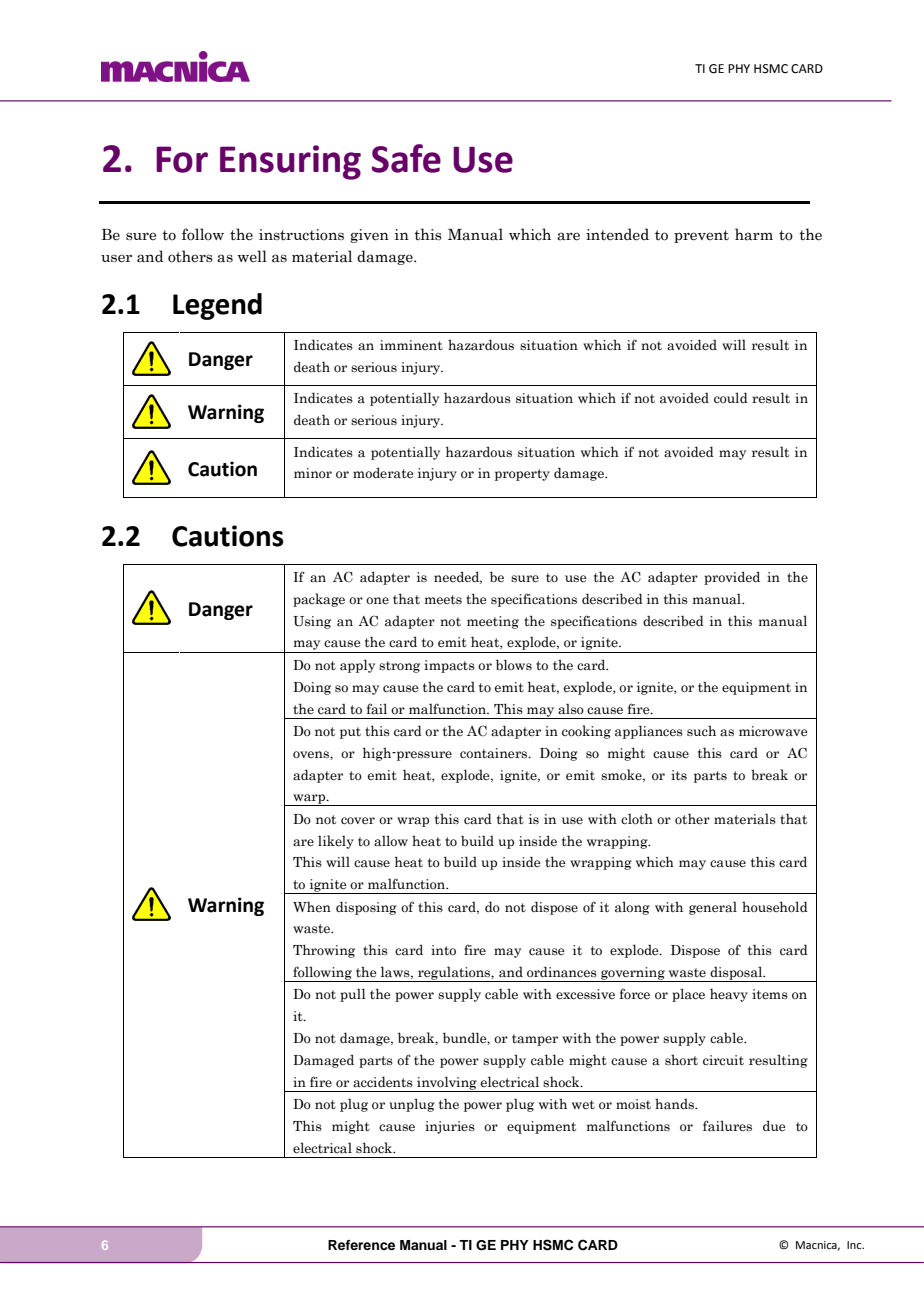  Describe the element at coordinates (701, 236) in the screenshot. I see `prevent` at that location.
